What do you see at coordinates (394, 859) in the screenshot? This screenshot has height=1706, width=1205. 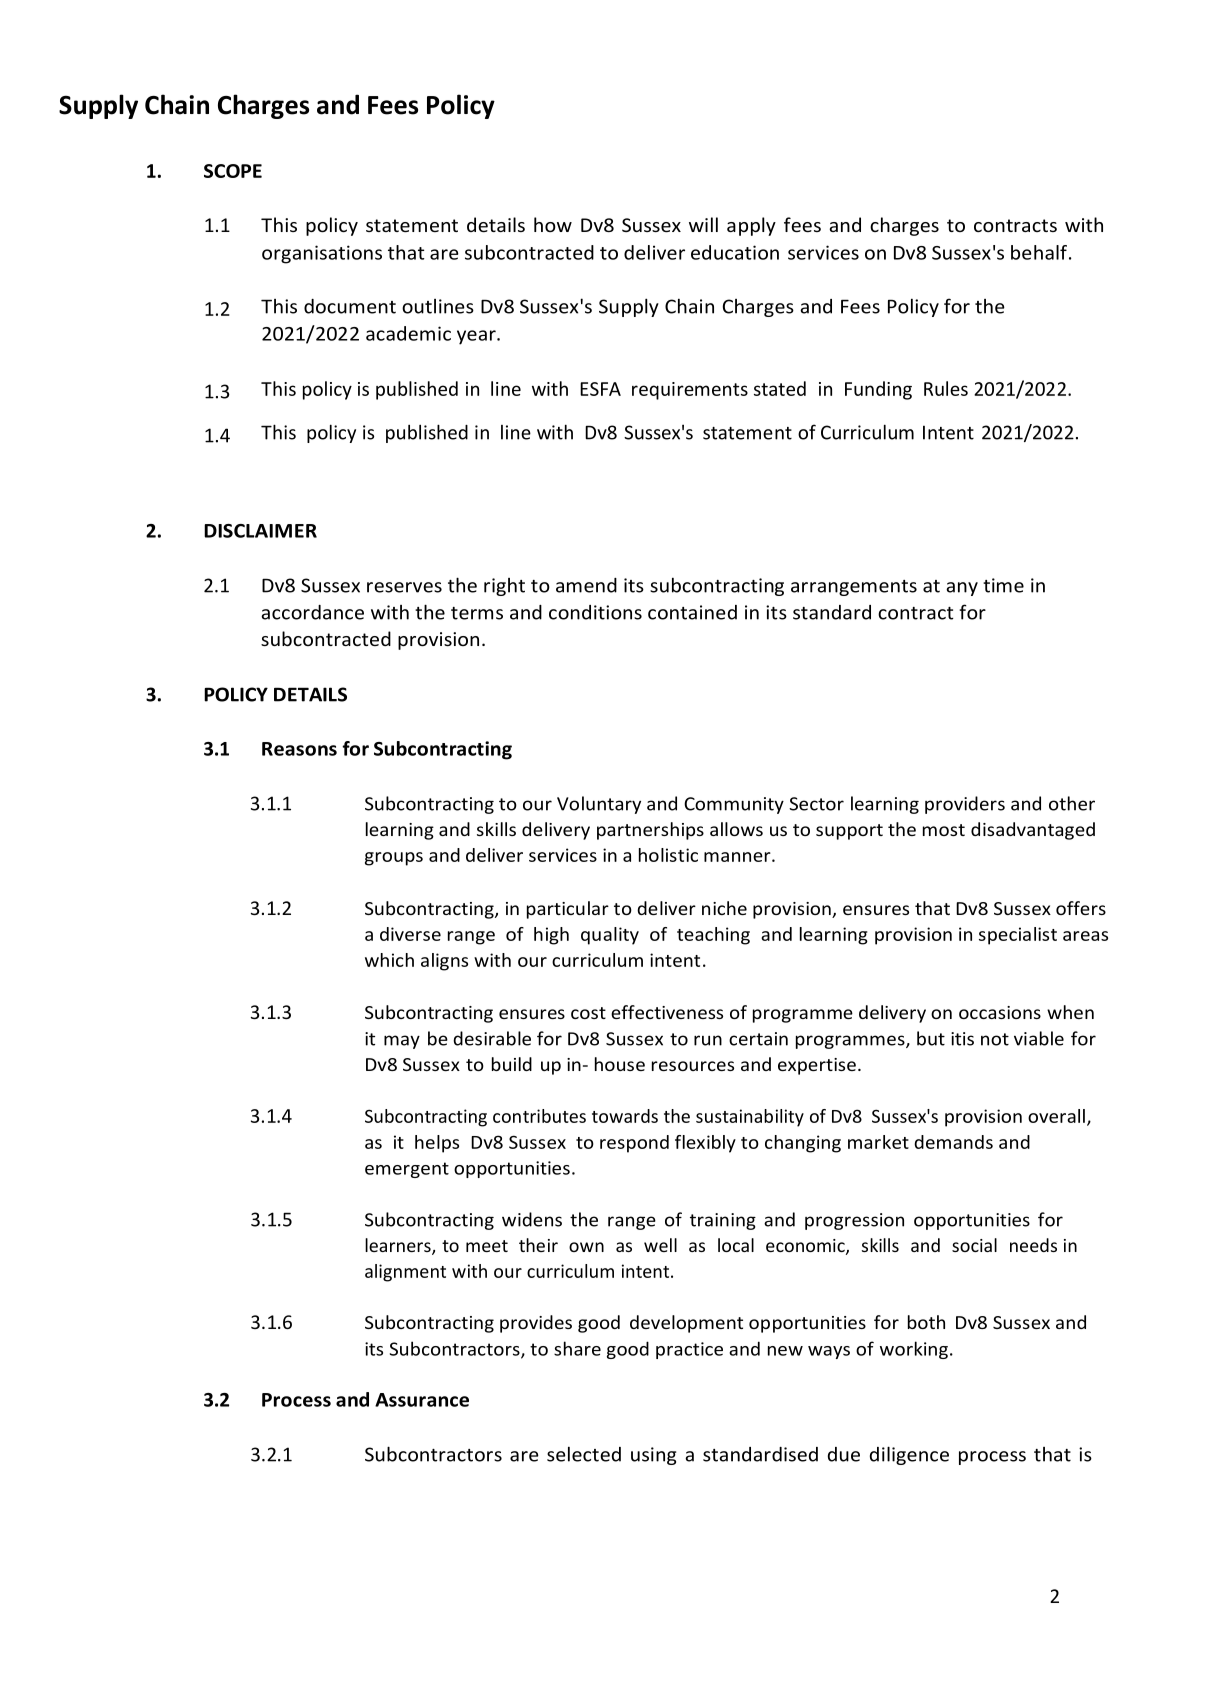 I see `groups` at bounding box center [394, 859].
